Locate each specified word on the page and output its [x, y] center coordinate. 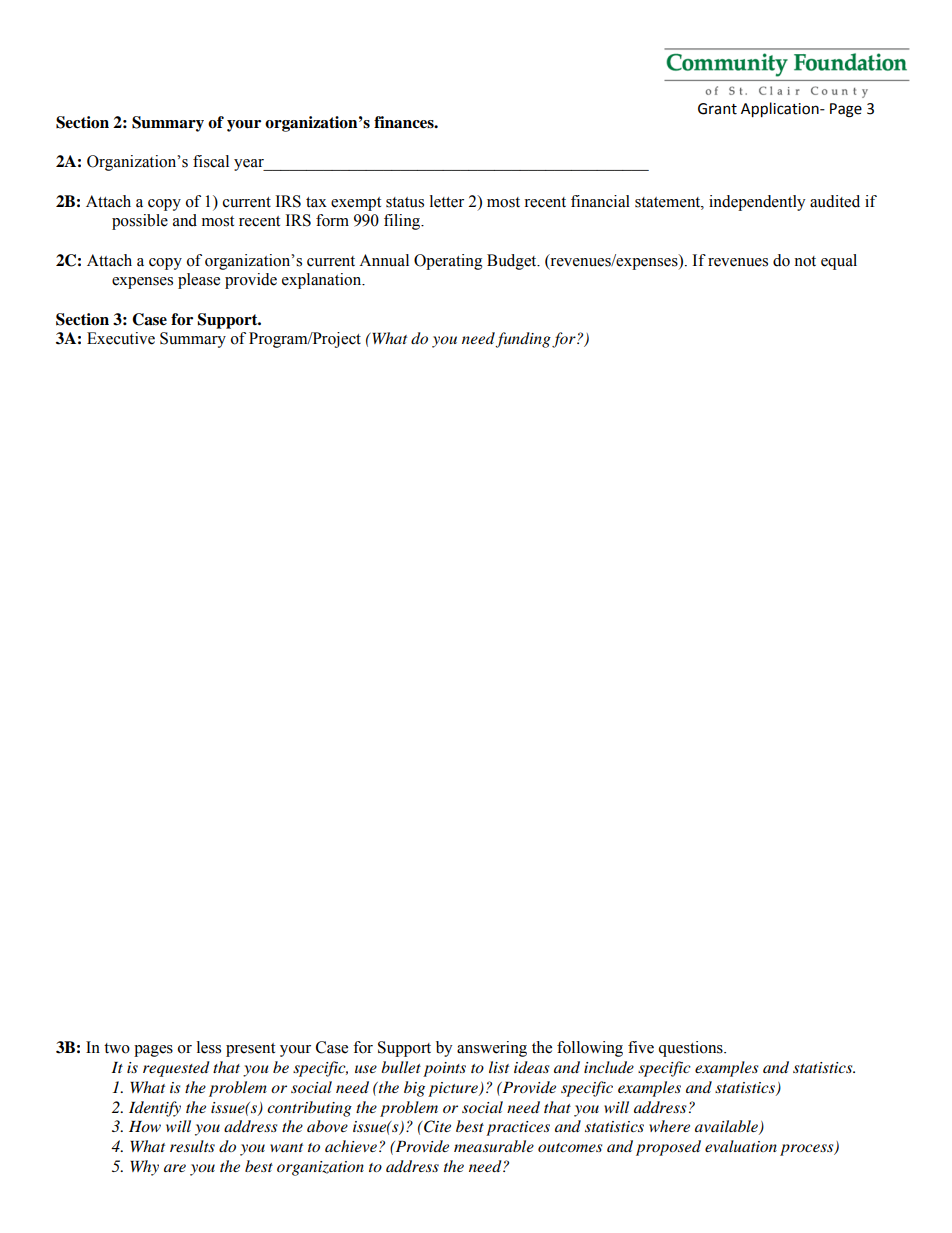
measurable [494, 1146]
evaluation [741, 1146]
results [192, 1146]
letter [447, 201]
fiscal [211, 161]
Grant [717, 109]
